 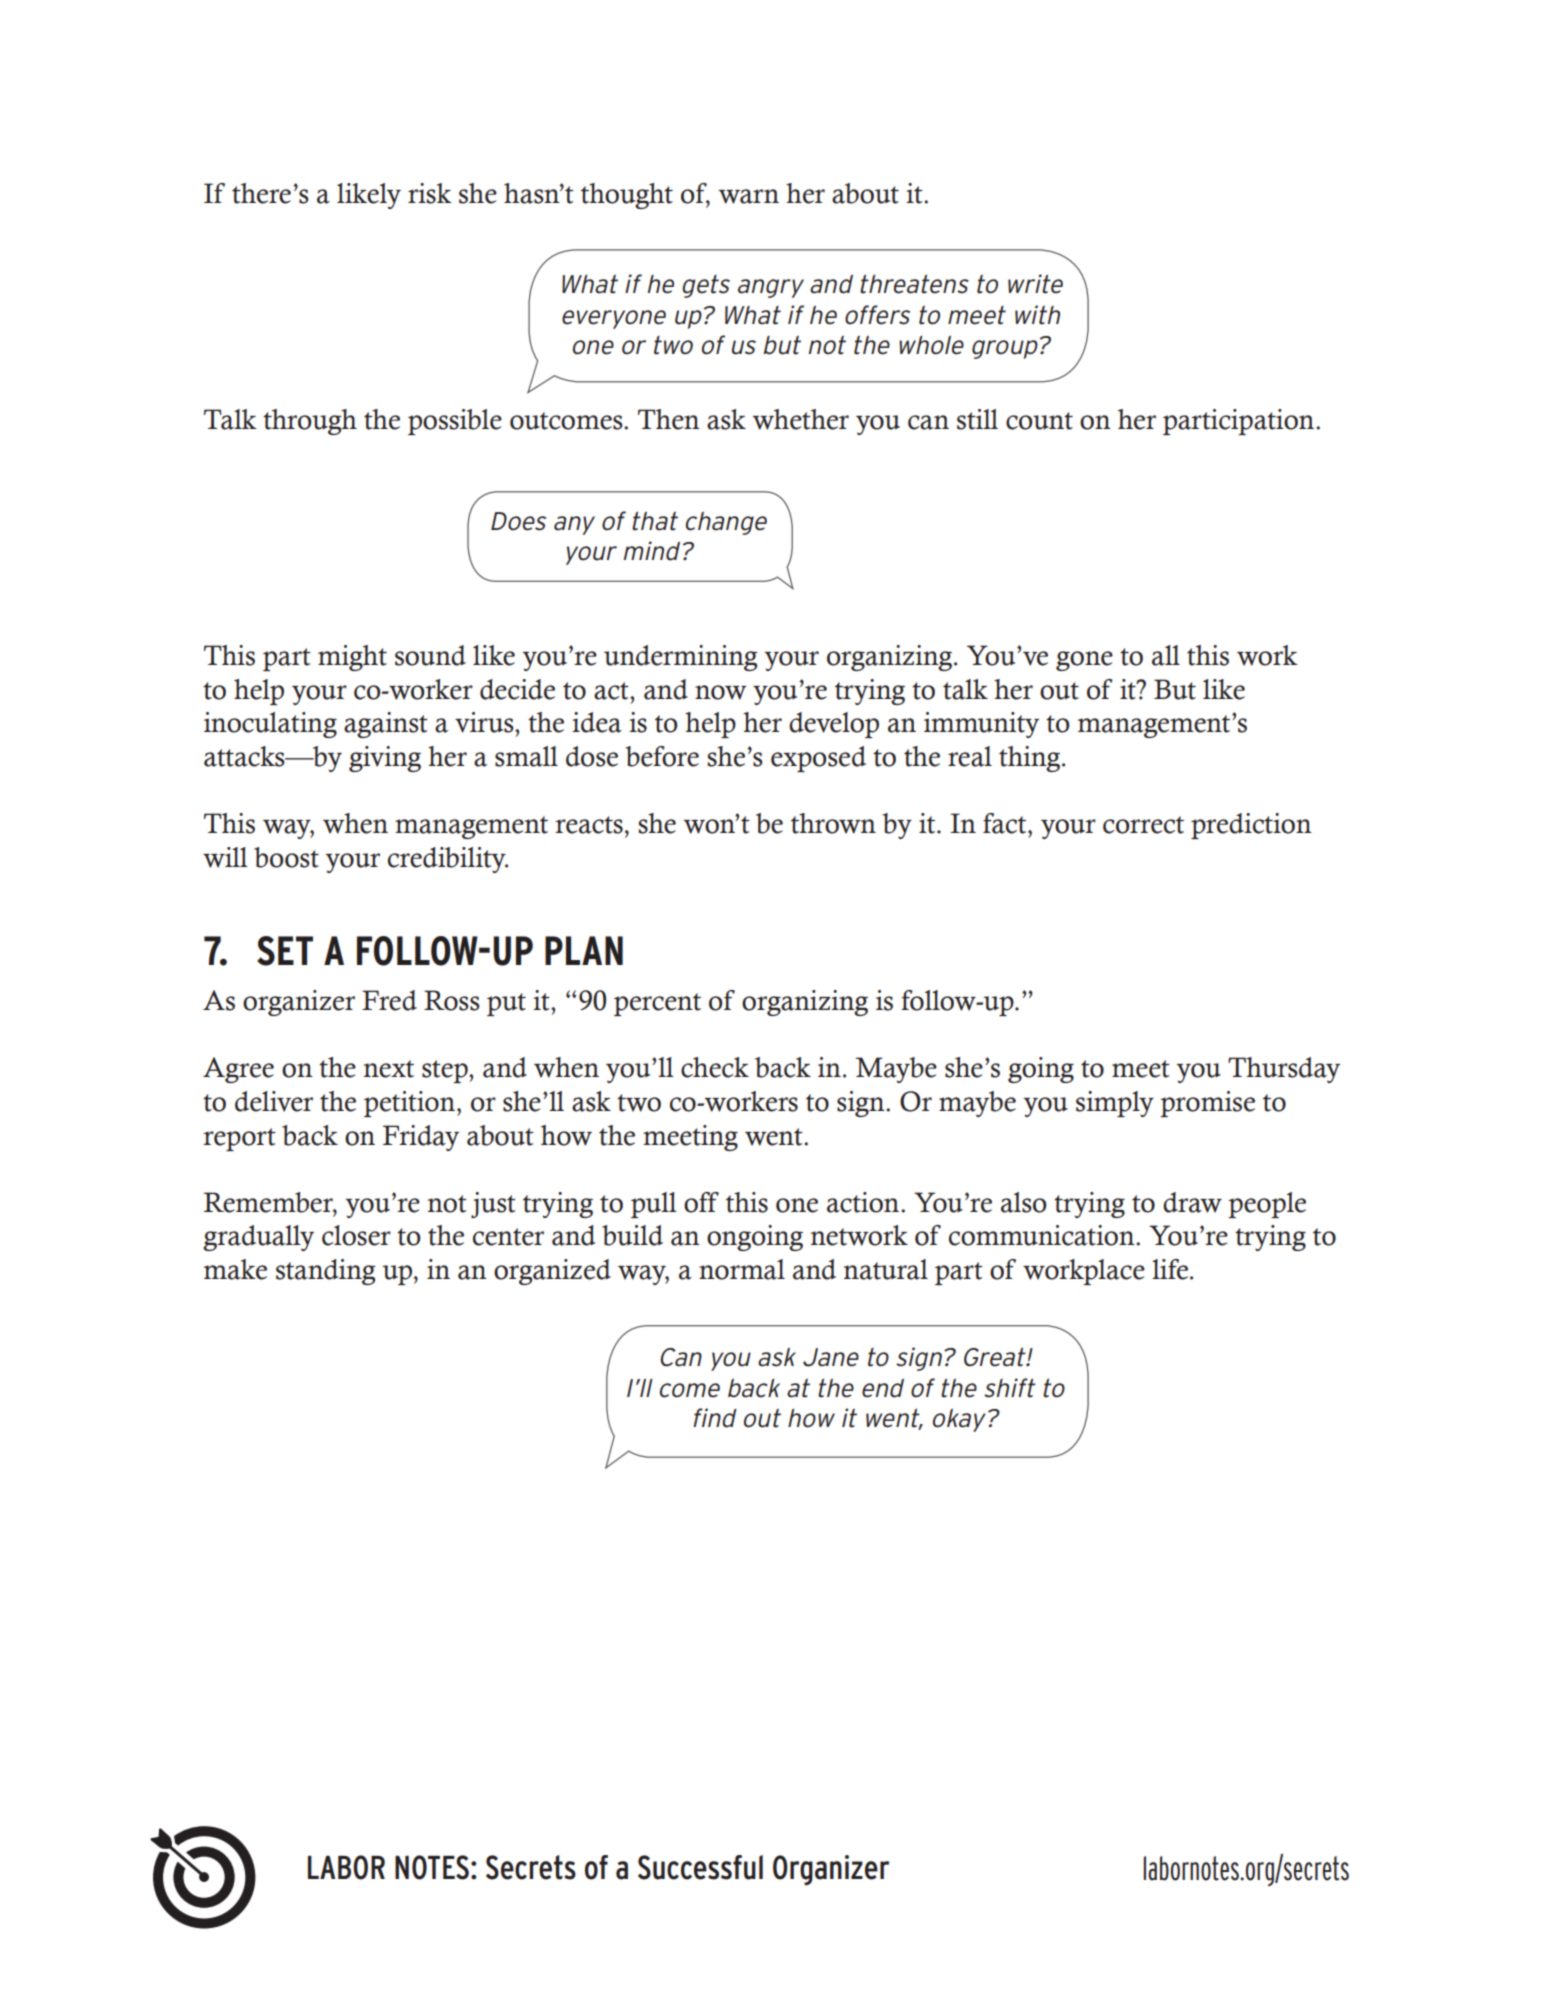 I want to click on count, so click(x=1039, y=421).
